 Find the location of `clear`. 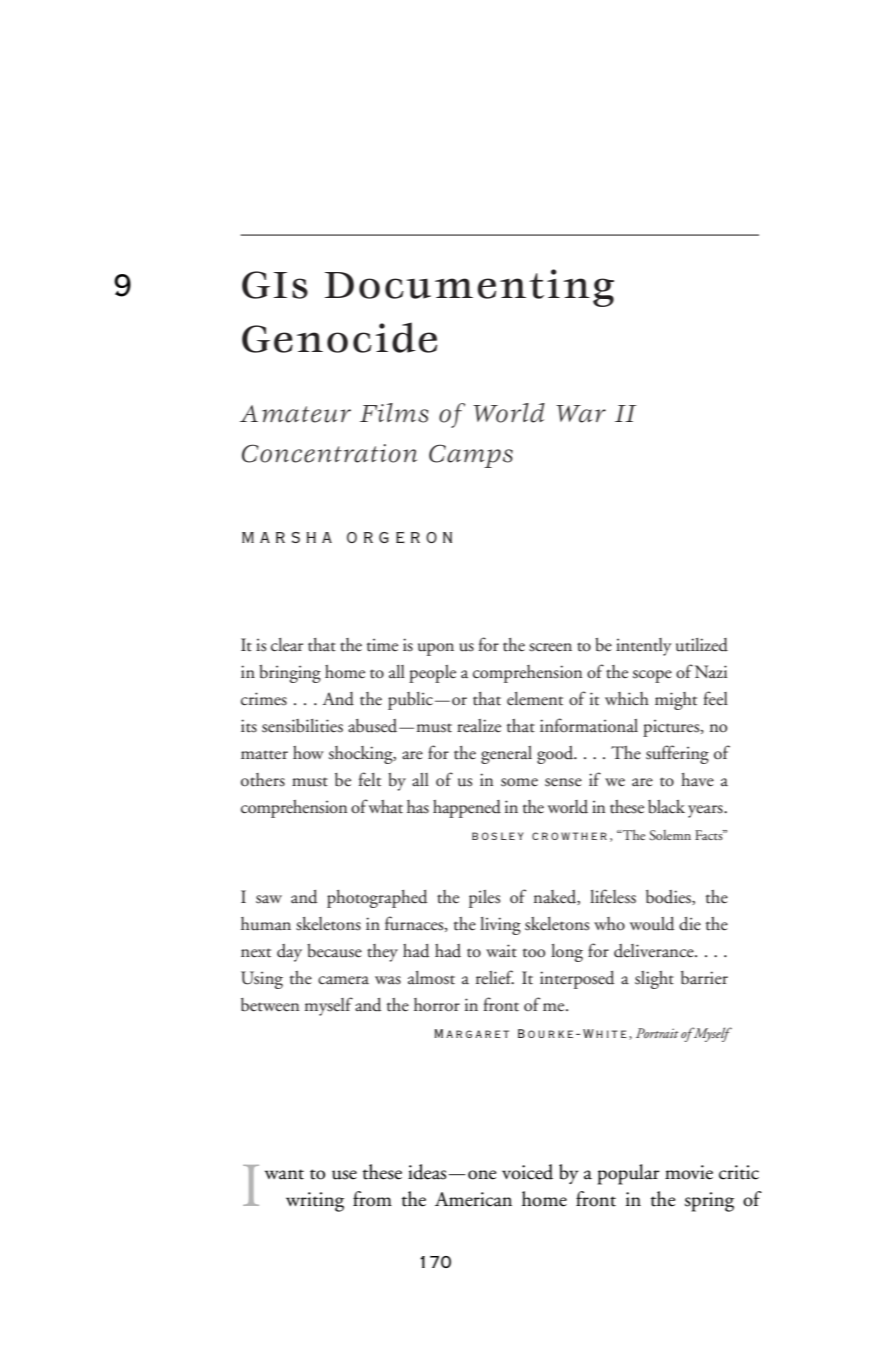

clear is located at coordinates (287, 645).
